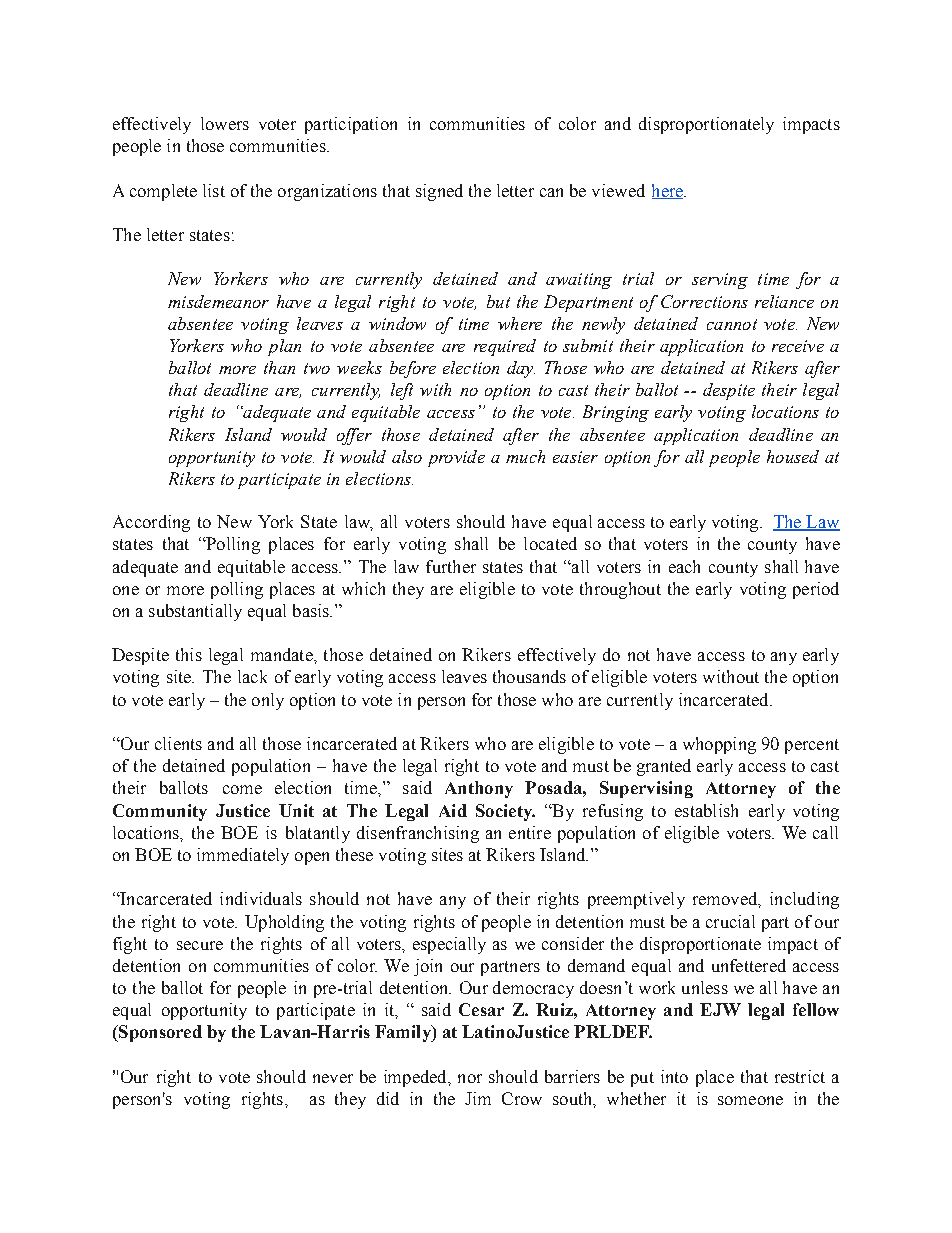 Image resolution: width=952 pixels, height=1233 pixels. What do you see at coordinates (505, 812) in the image?
I see `Society` at bounding box center [505, 812].
